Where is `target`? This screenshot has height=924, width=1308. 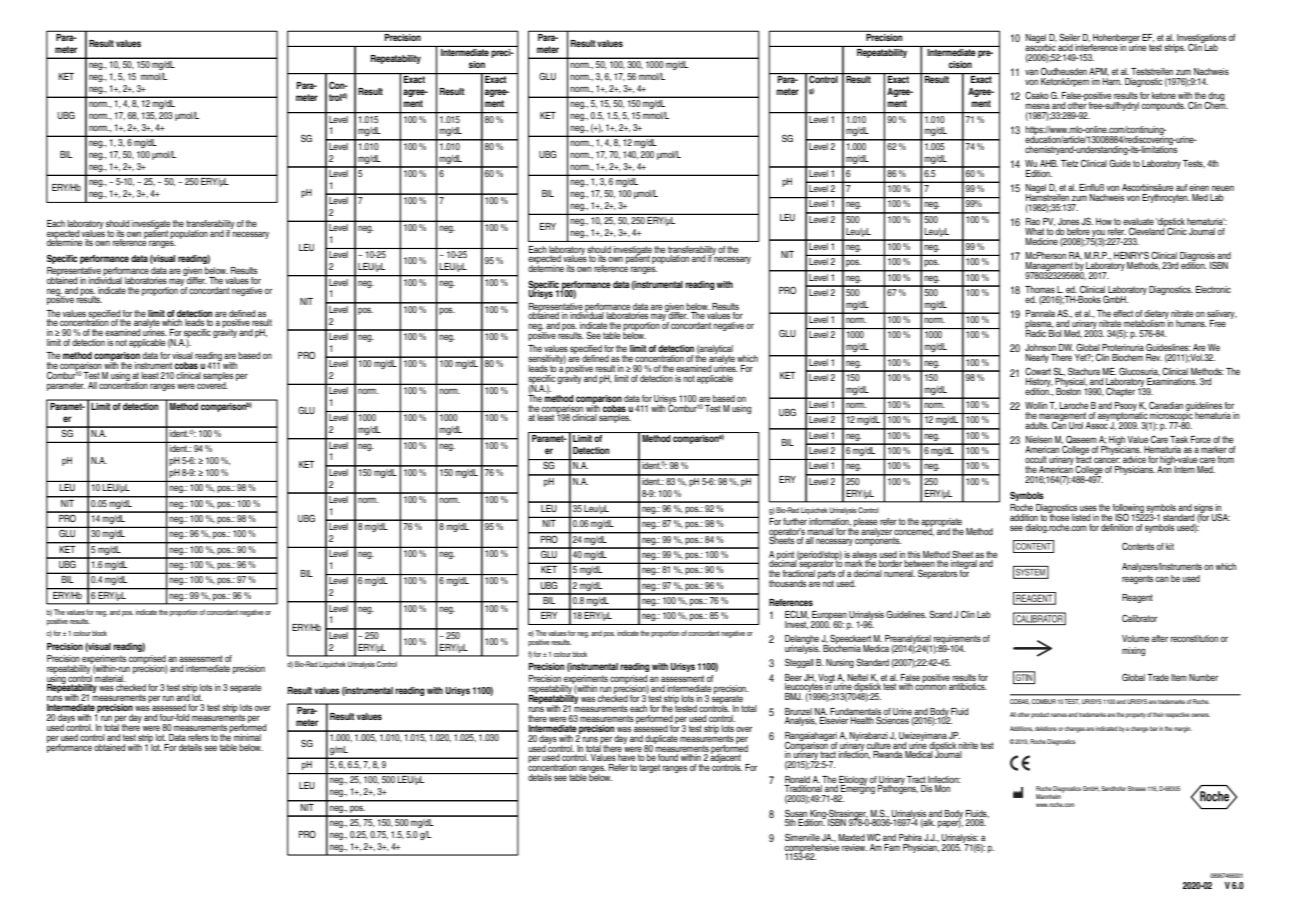
target is located at coordinates (649, 768).
